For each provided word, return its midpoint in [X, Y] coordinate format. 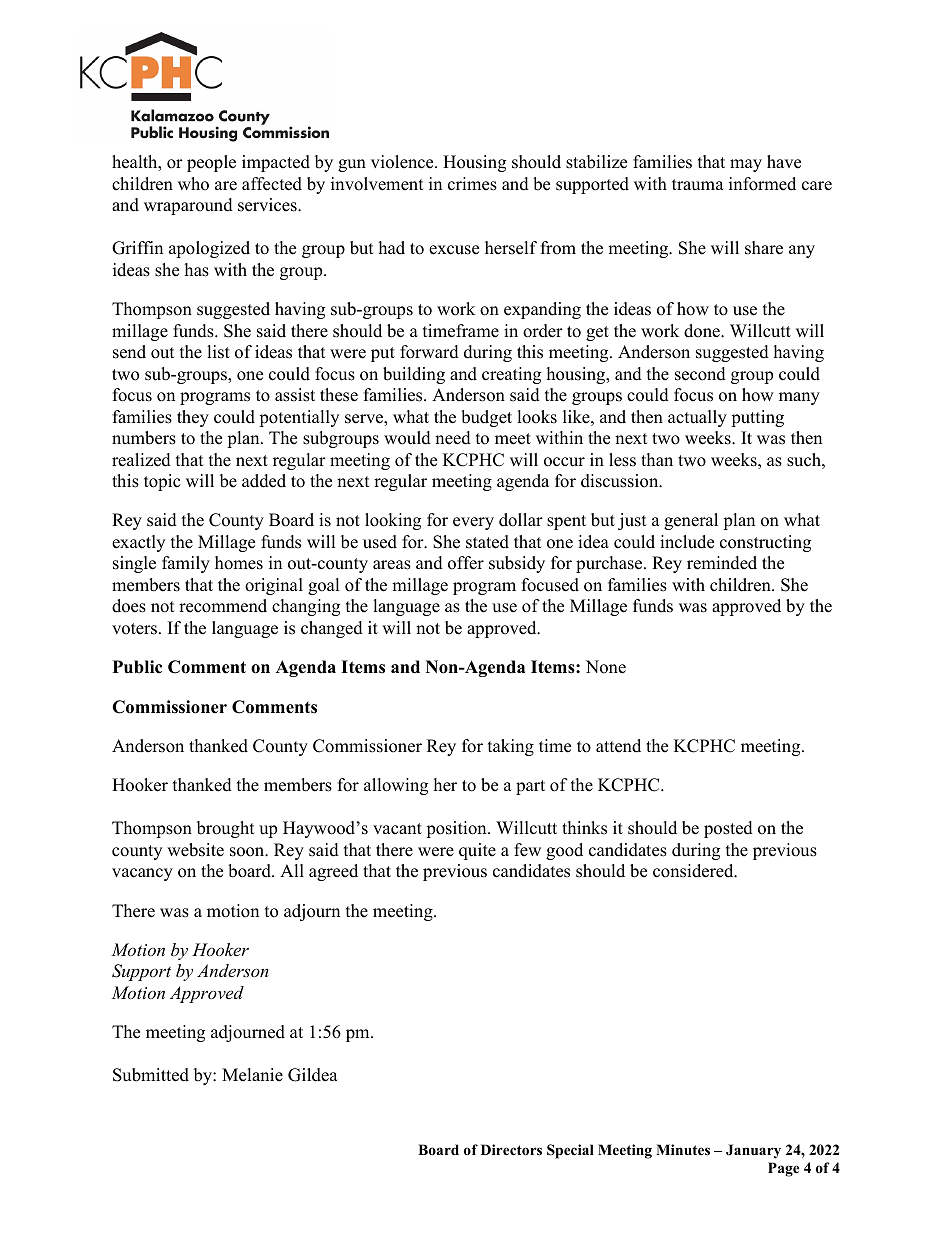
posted [728, 829]
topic [162, 482]
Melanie [252, 1075]
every [473, 523]
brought [226, 829]
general [691, 521]
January [753, 1151]
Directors [511, 1150]
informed [762, 184]
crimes [472, 184]
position [457, 829]
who [193, 184]
